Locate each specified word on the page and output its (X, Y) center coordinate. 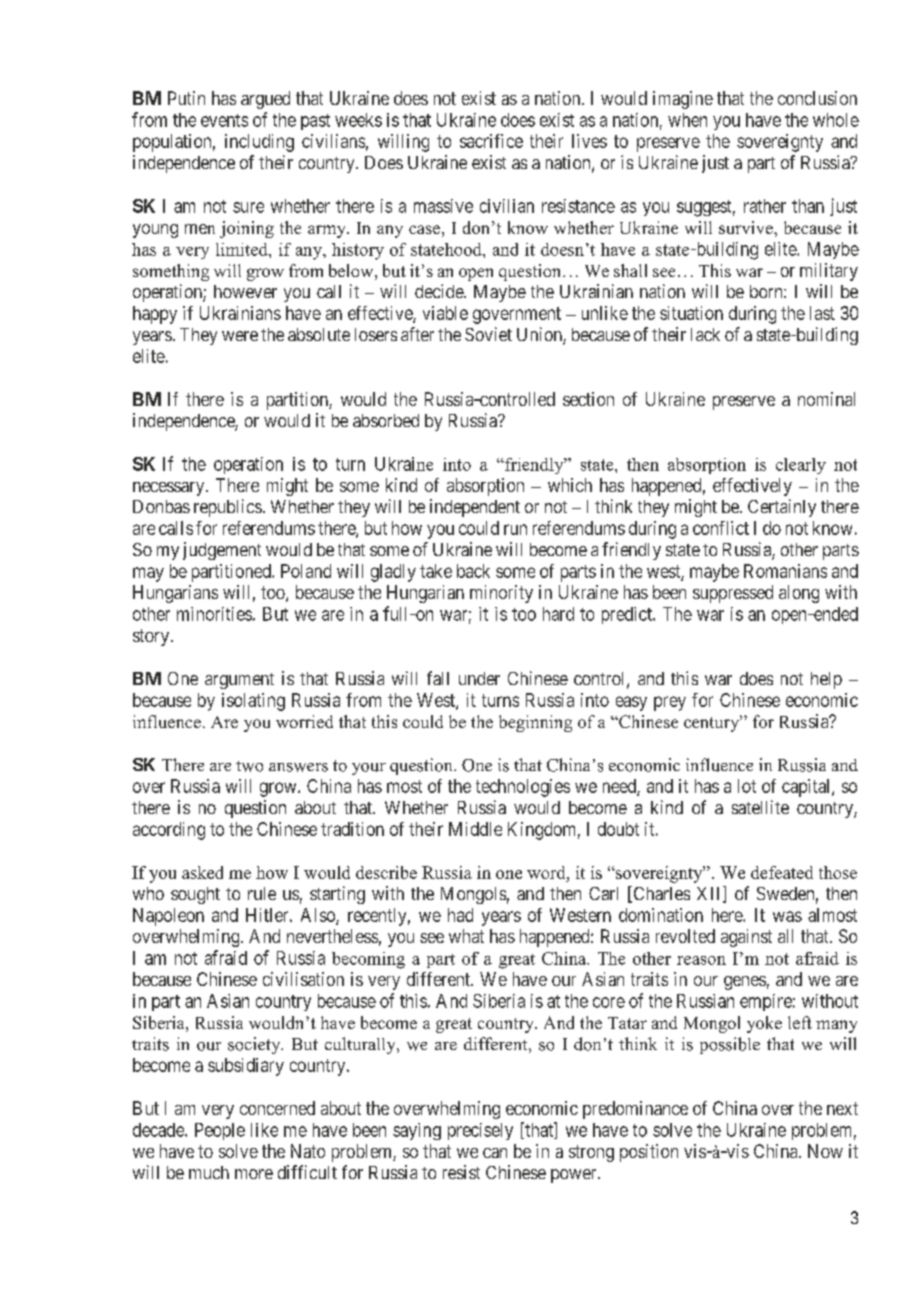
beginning (535, 723)
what (466, 936)
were (240, 336)
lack (705, 334)
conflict (721, 528)
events (224, 120)
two (249, 766)
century (713, 723)
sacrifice (491, 141)
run (515, 529)
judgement (222, 551)
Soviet (488, 334)
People (220, 1131)
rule (262, 893)
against (746, 938)
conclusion (817, 98)
